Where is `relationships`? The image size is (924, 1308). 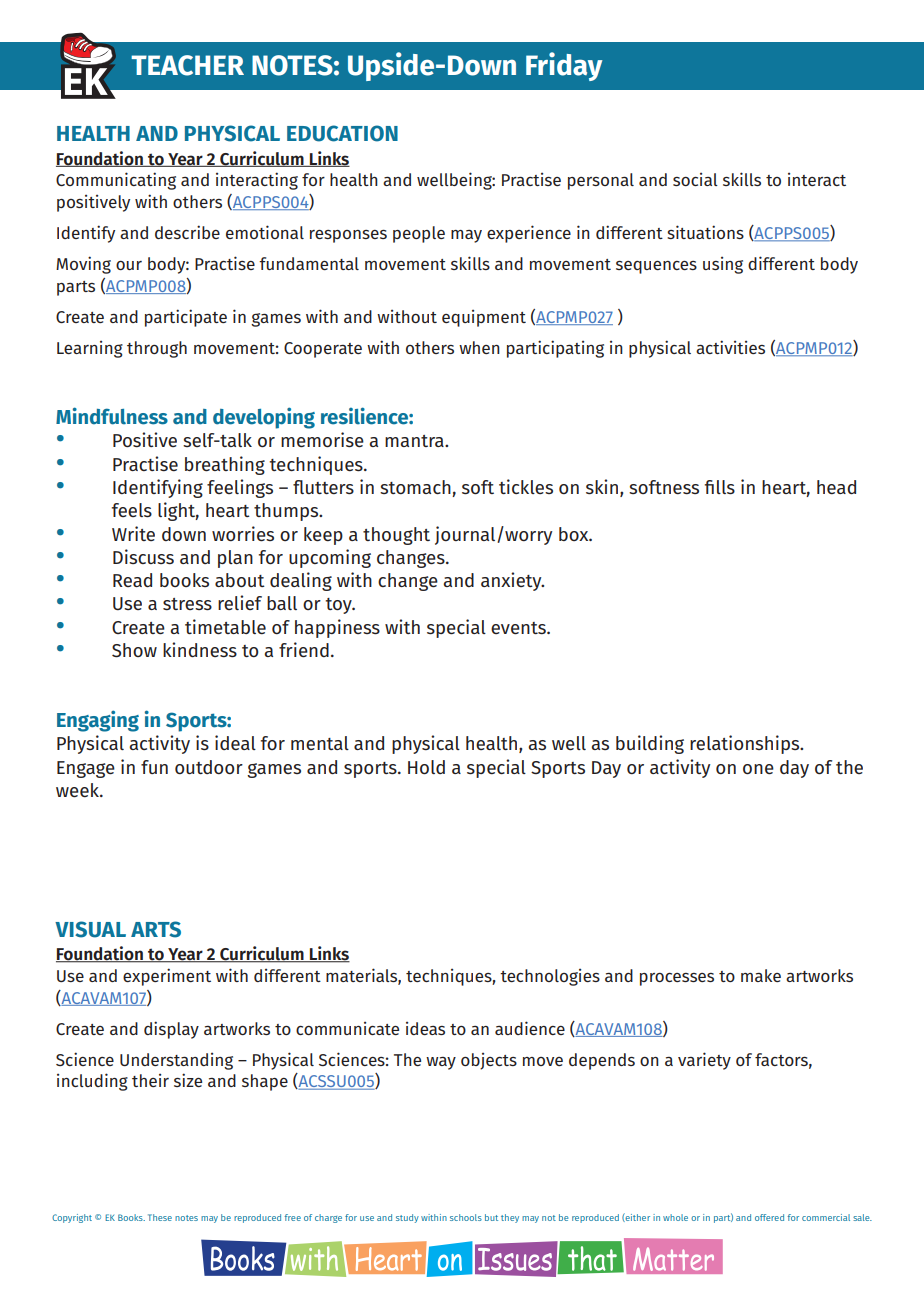
relationships is located at coordinates (746, 744).
